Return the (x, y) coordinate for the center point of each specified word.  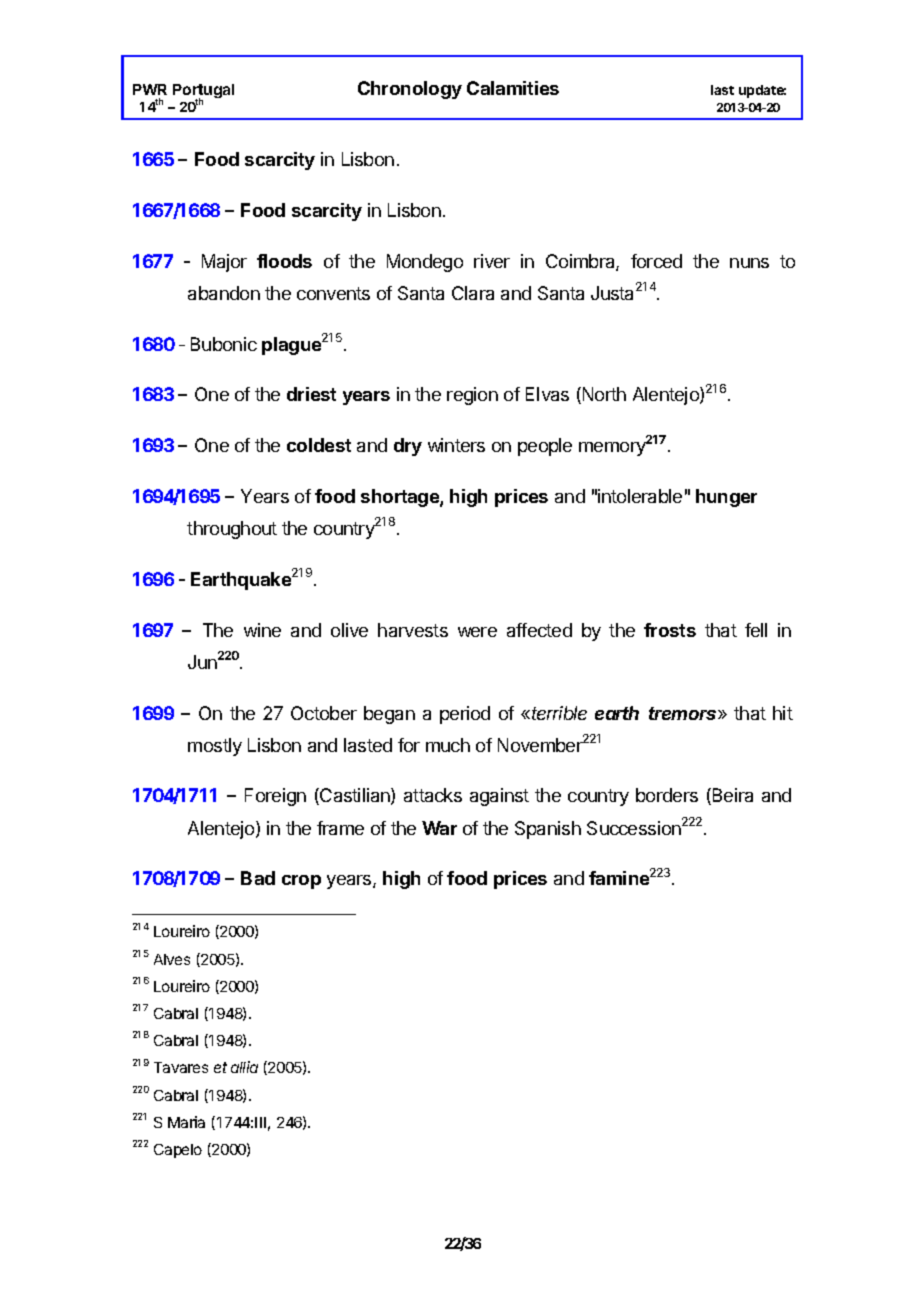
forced (656, 261)
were (477, 632)
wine (262, 630)
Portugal (203, 93)
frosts (670, 630)
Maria (186, 1122)
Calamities (513, 88)
